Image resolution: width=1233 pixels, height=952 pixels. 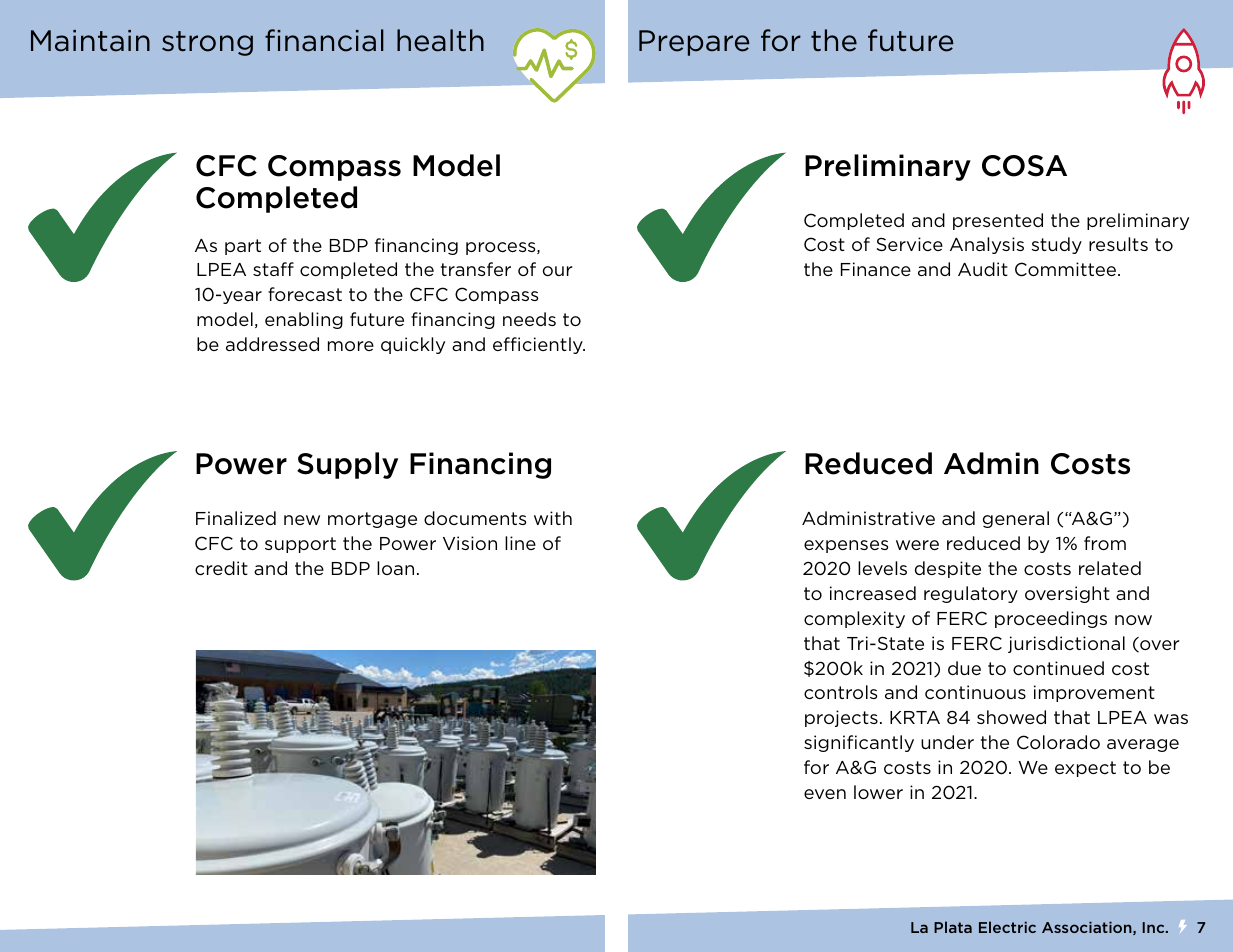 What do you see at coordinates (1024, 166) in the document?
I see `COSA` at bounding box center [1024, 166].
